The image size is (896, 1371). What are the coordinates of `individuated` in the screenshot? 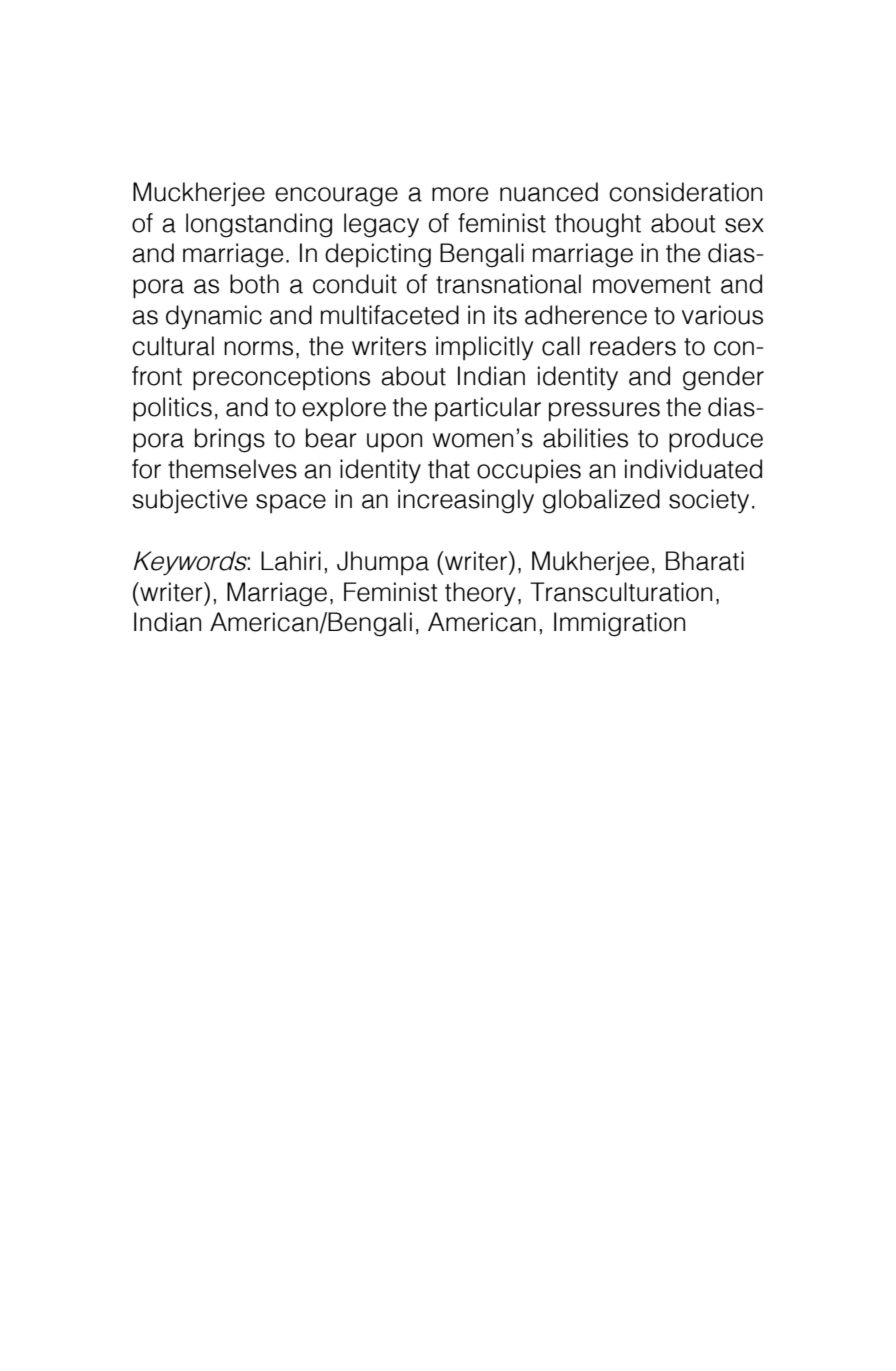 It's located at (693, 469).
